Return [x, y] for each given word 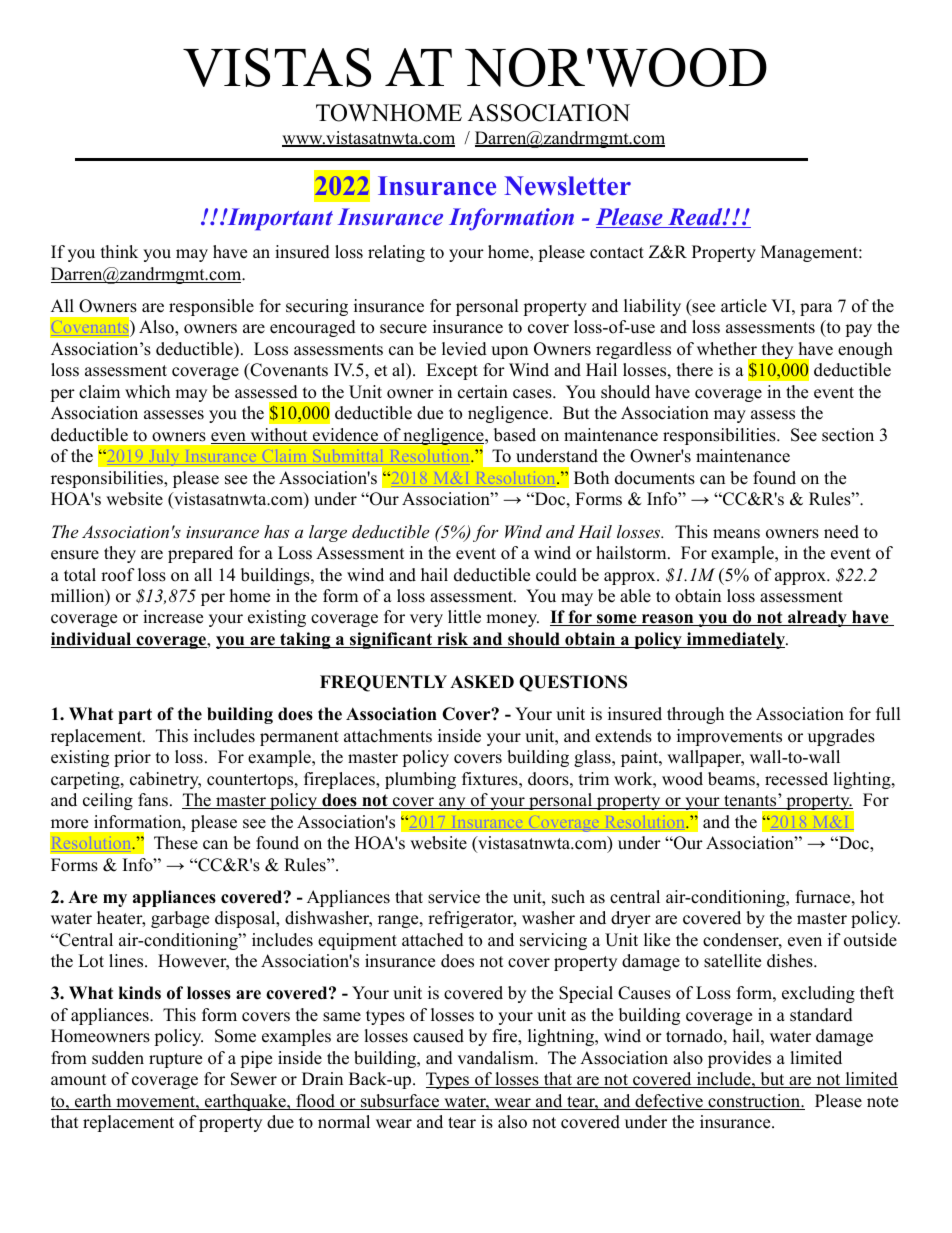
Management [810, 253]
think [119, 251]
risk [453, 640]
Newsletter [567, 186]
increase [173, 617]
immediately [736, 640]
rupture [175, 1060]
